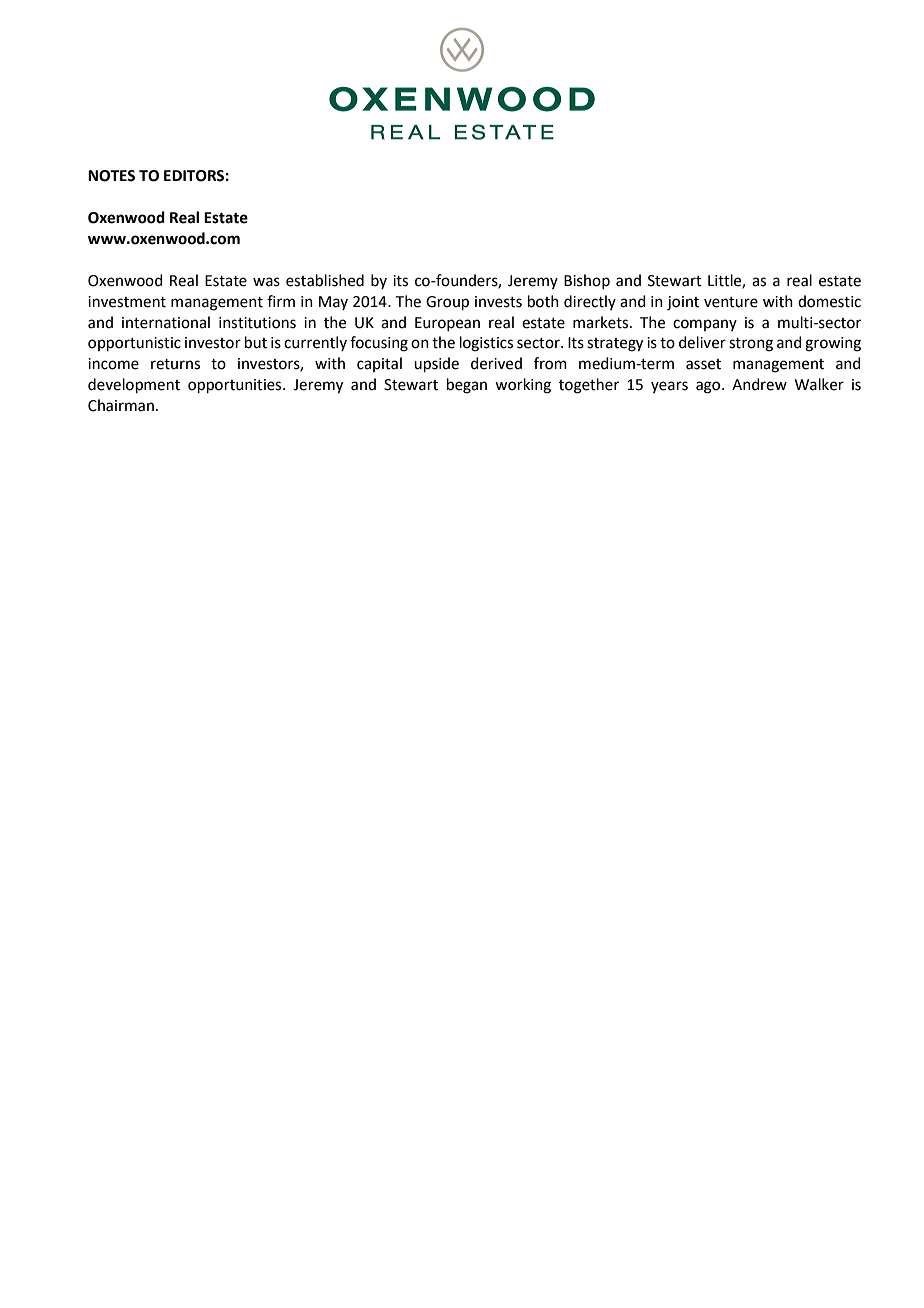  Describe the element at coordinates (236, 386) in the image. I see `opportunities` at that location.
